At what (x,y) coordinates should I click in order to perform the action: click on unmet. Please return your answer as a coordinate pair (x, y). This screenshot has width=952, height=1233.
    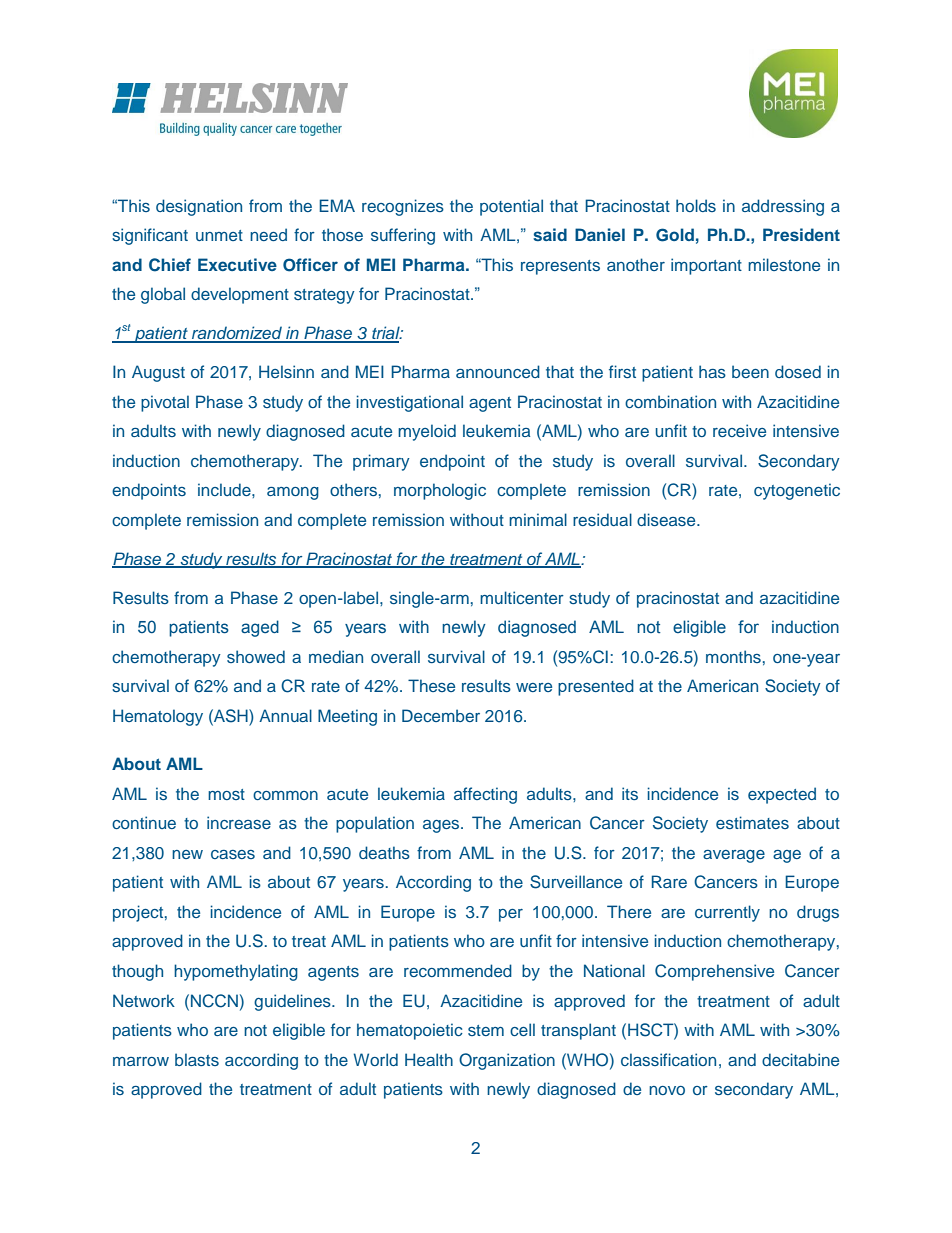
    Looking at the image, I should click on (219, 235).
